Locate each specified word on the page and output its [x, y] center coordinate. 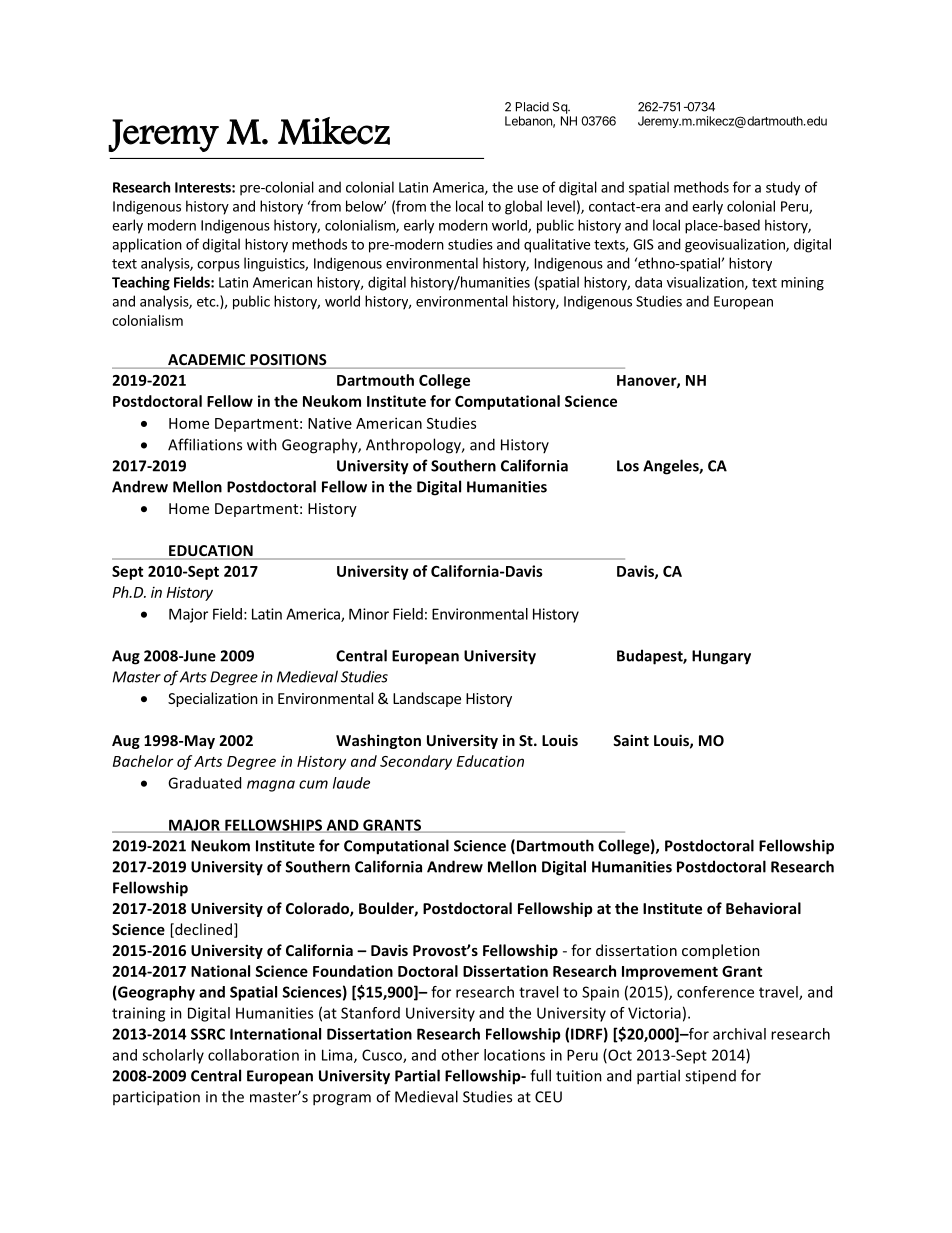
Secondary [416, 762]
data [648, 282]
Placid [532, 107]
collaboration [253, 1055]
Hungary [721, 657]
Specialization [213, 699]
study [783, 188]
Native [330, 423]
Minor [369, 614]
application [147, 245]
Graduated [204, 783]
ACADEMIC [207, 361]
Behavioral [763, 908]
